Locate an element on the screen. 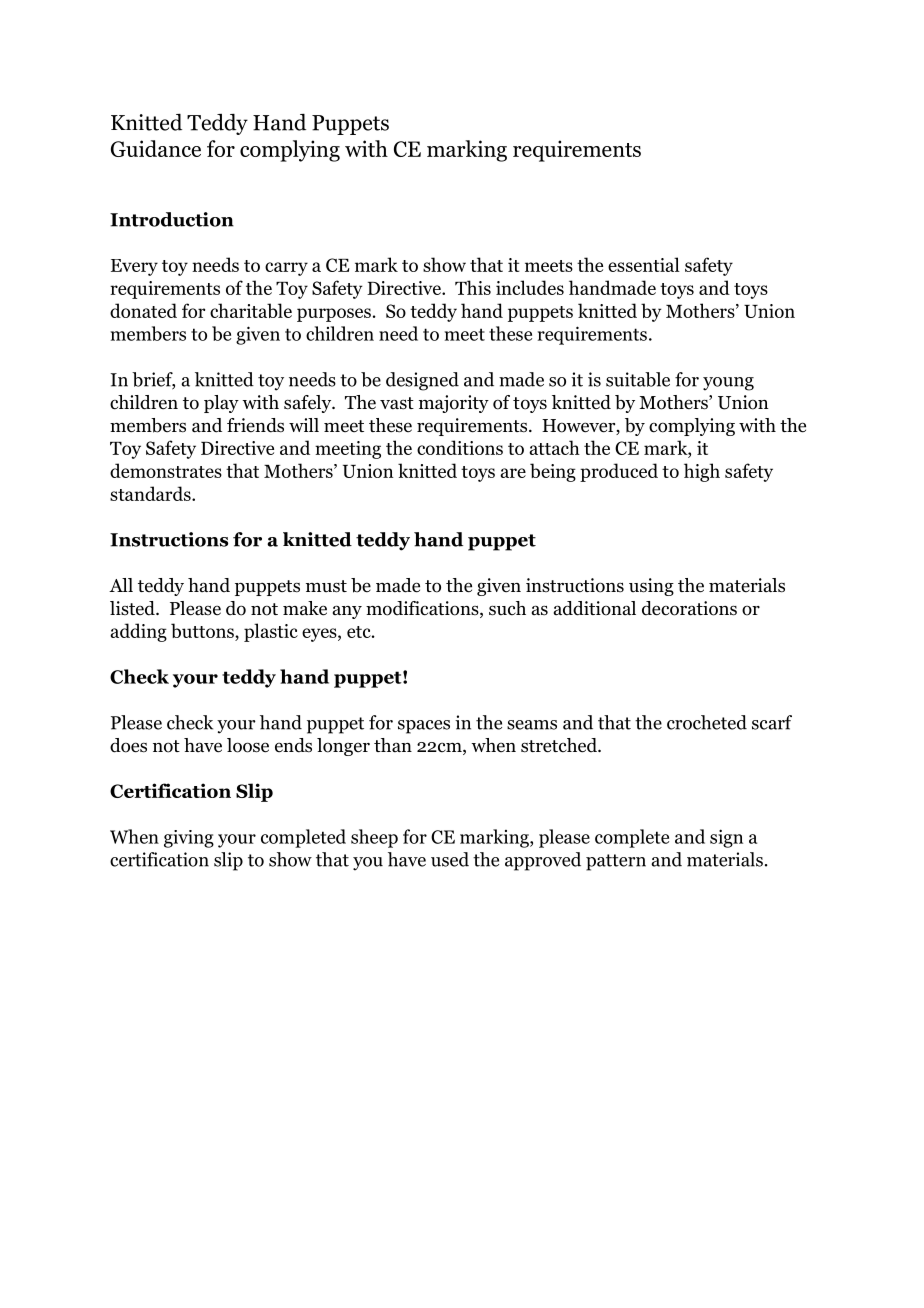 The height and width of the screenshot is (1308, 924). vast is located at coordinates (397, 403).
